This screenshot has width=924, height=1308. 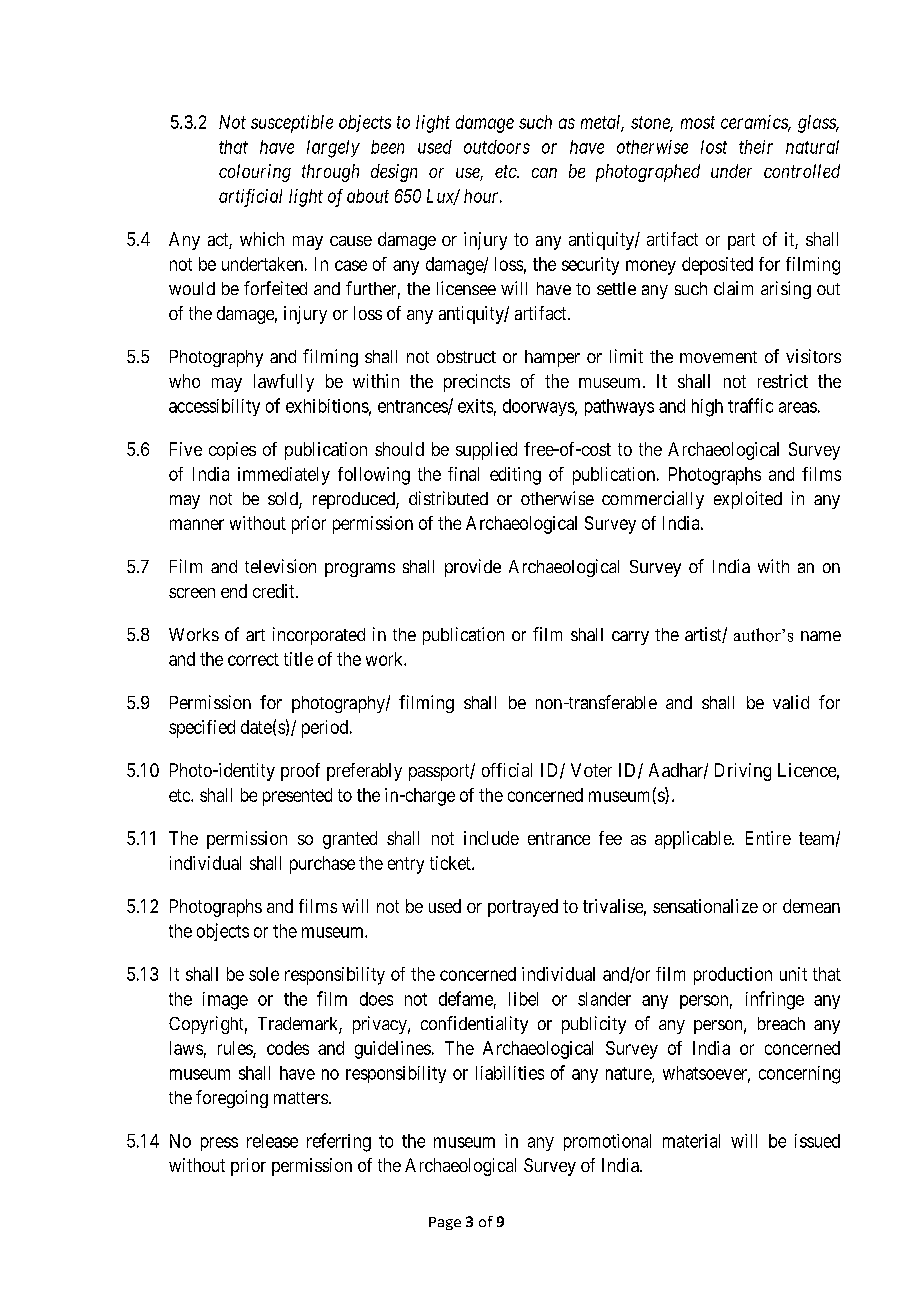 What do you see at coordinates (272, 1141) in the screenshot?
I see `release` at bounding box center [272, 1141].
